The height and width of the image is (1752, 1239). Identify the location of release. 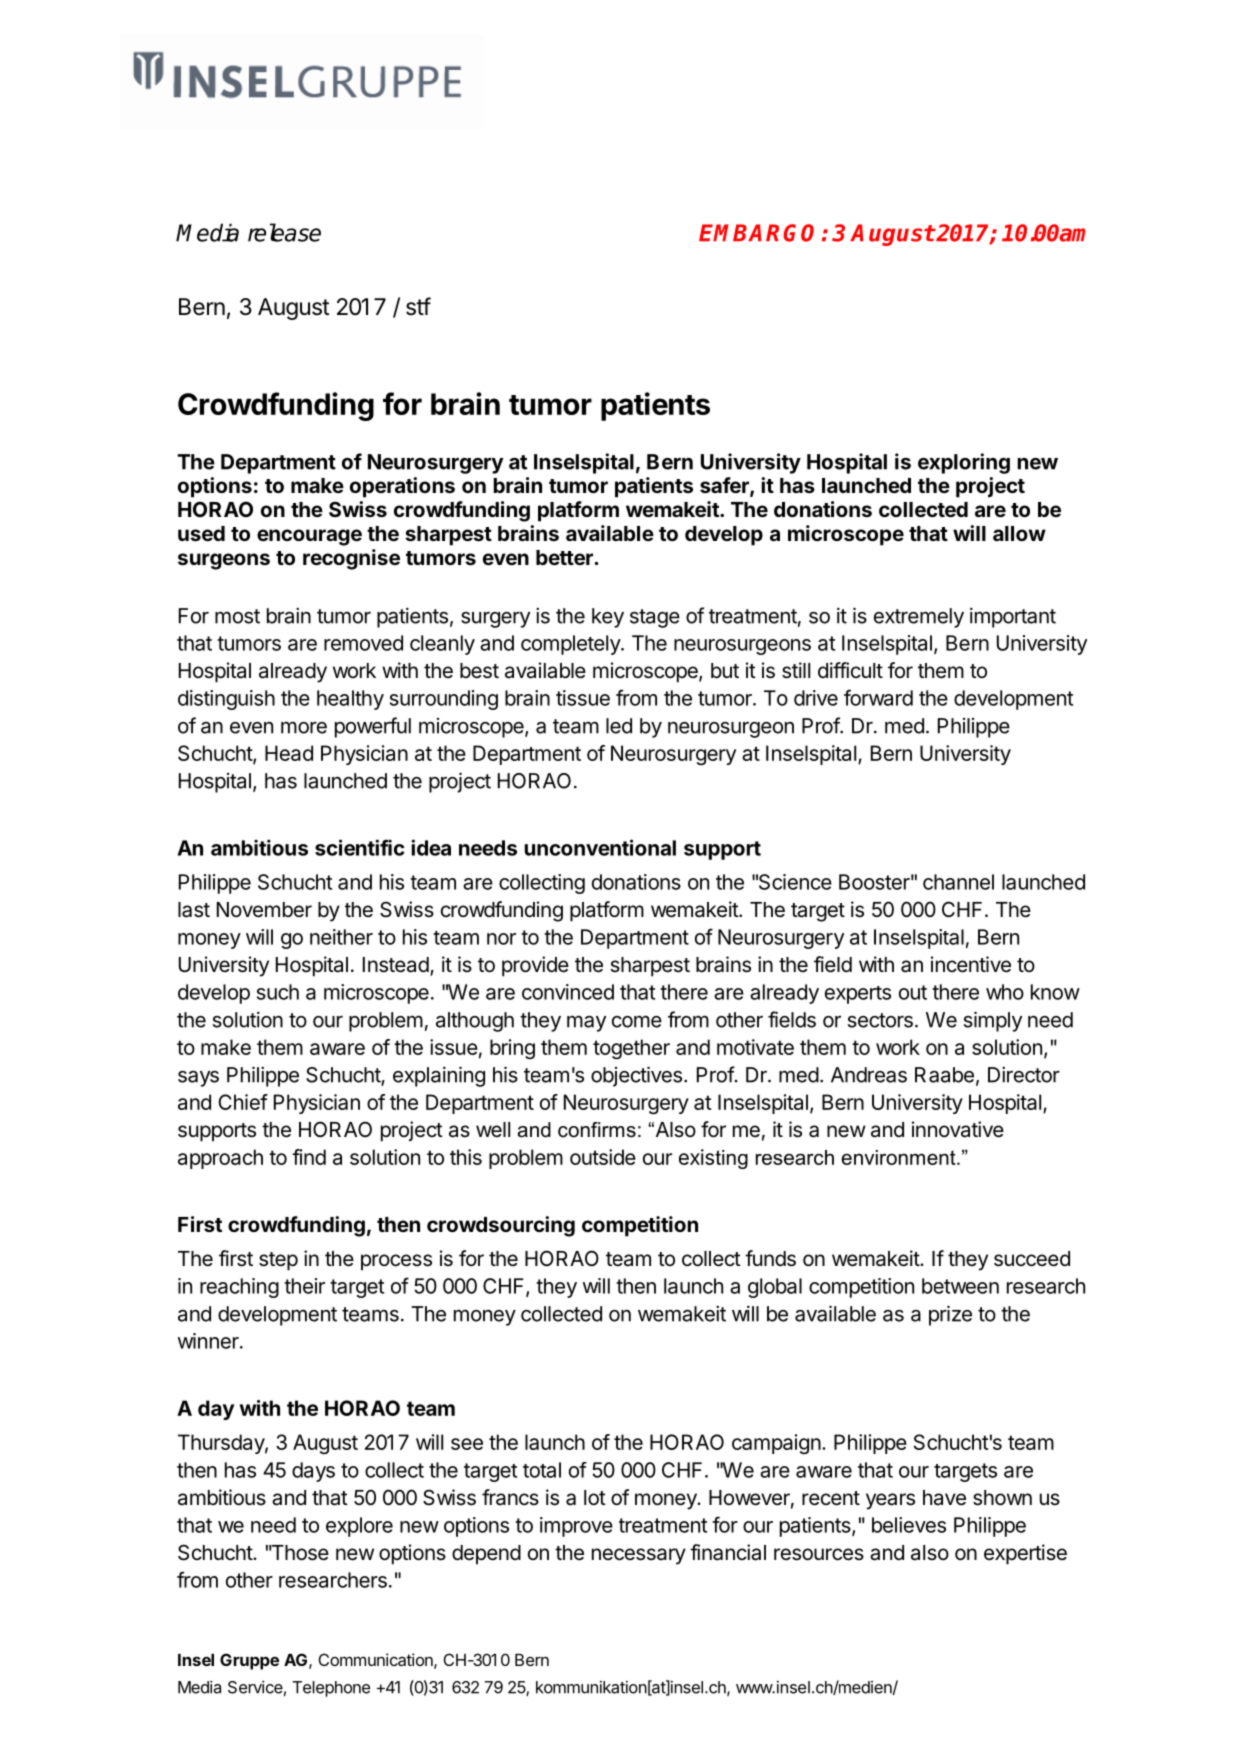
(284, 232).
